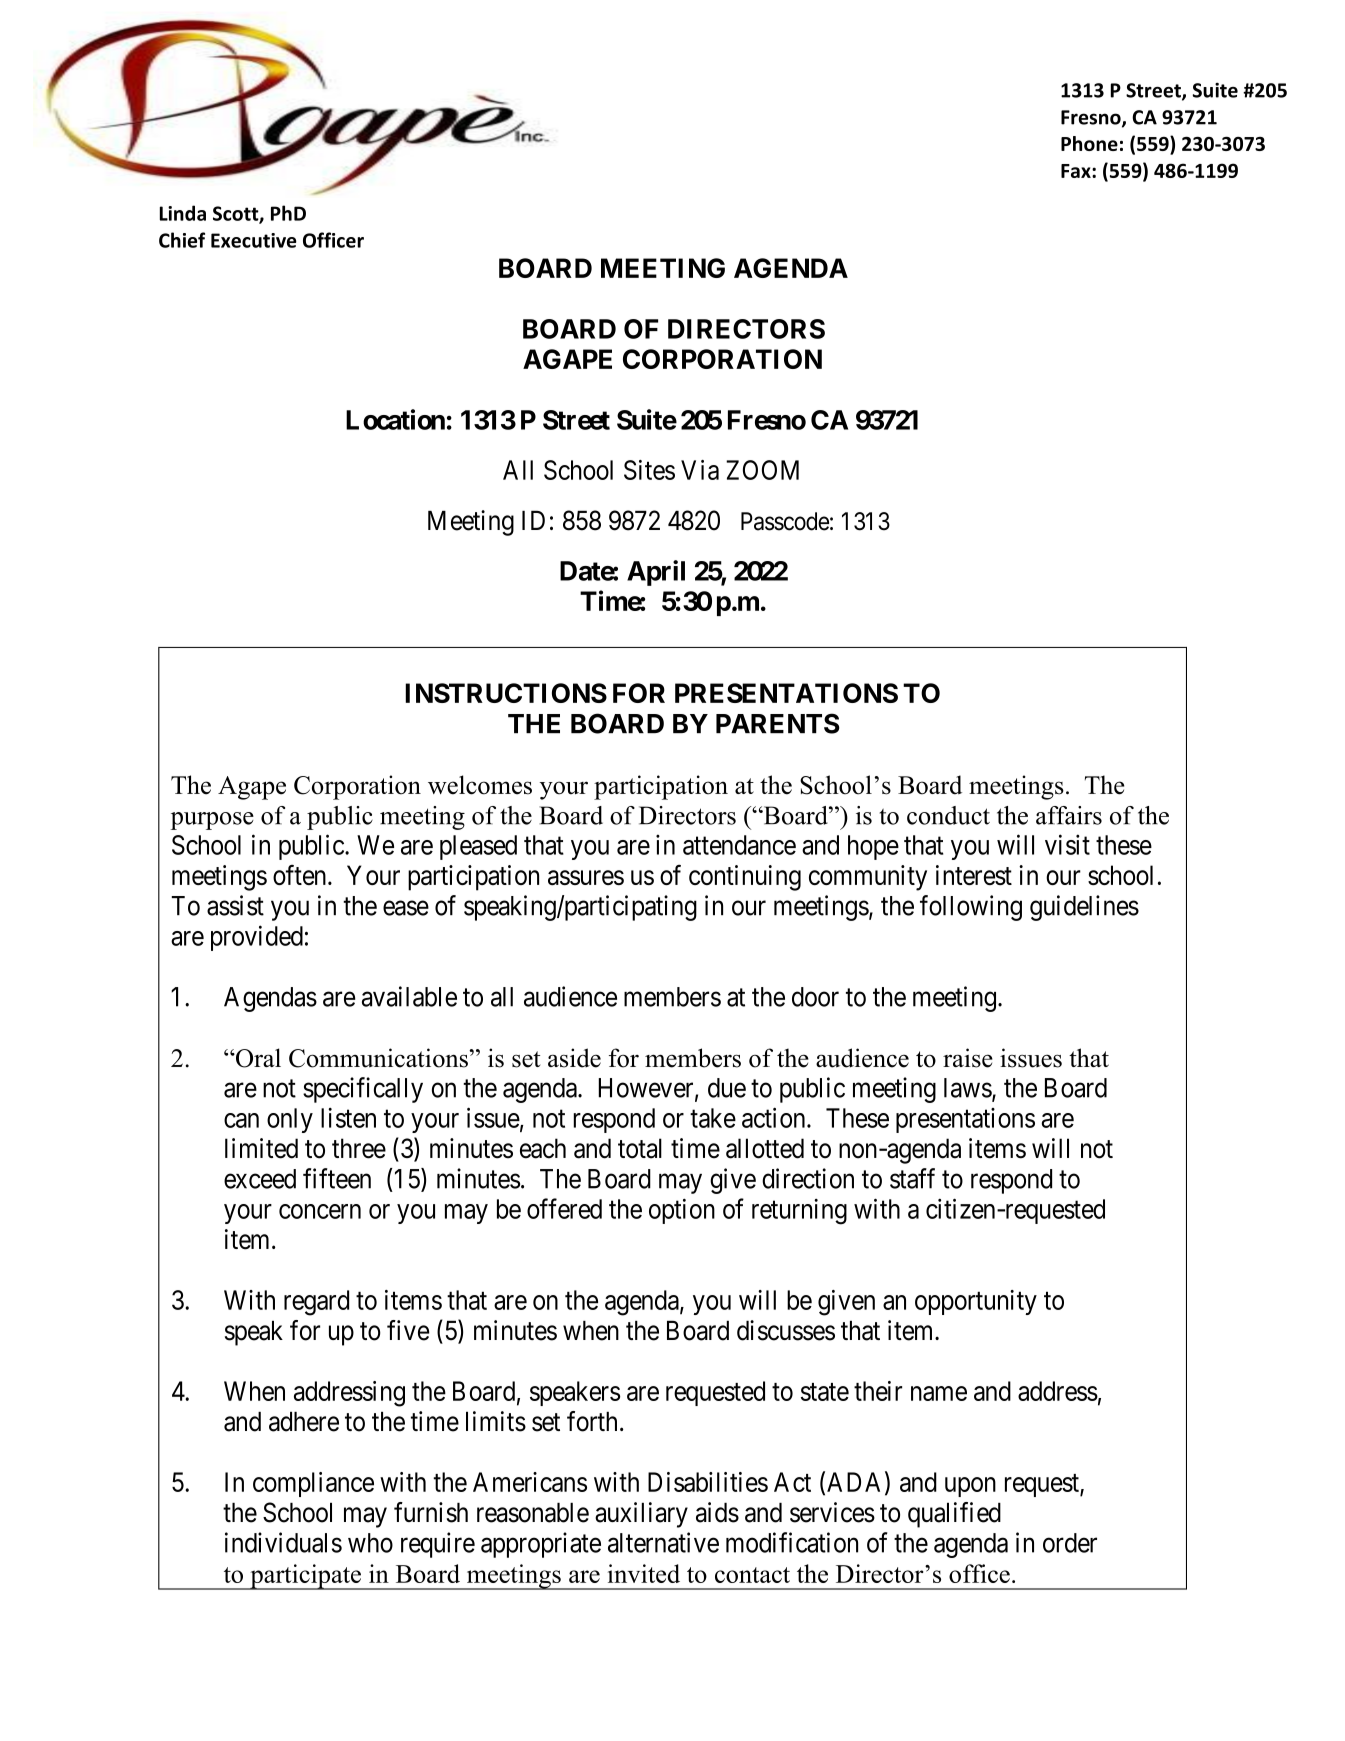  I want to click on Via, so click(700, 470).
